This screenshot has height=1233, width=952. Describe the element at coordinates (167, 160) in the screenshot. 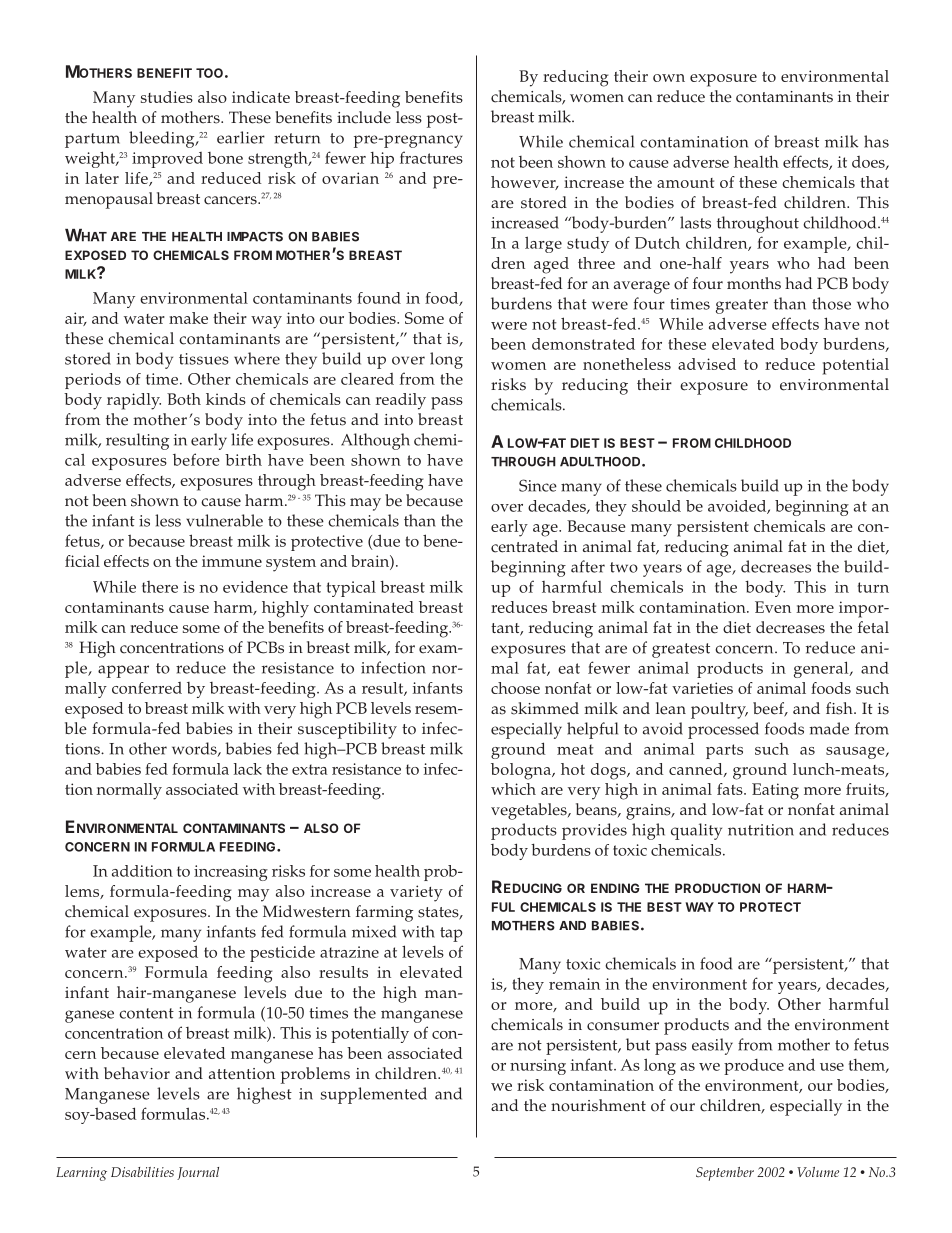

I see `improved` at that location.
